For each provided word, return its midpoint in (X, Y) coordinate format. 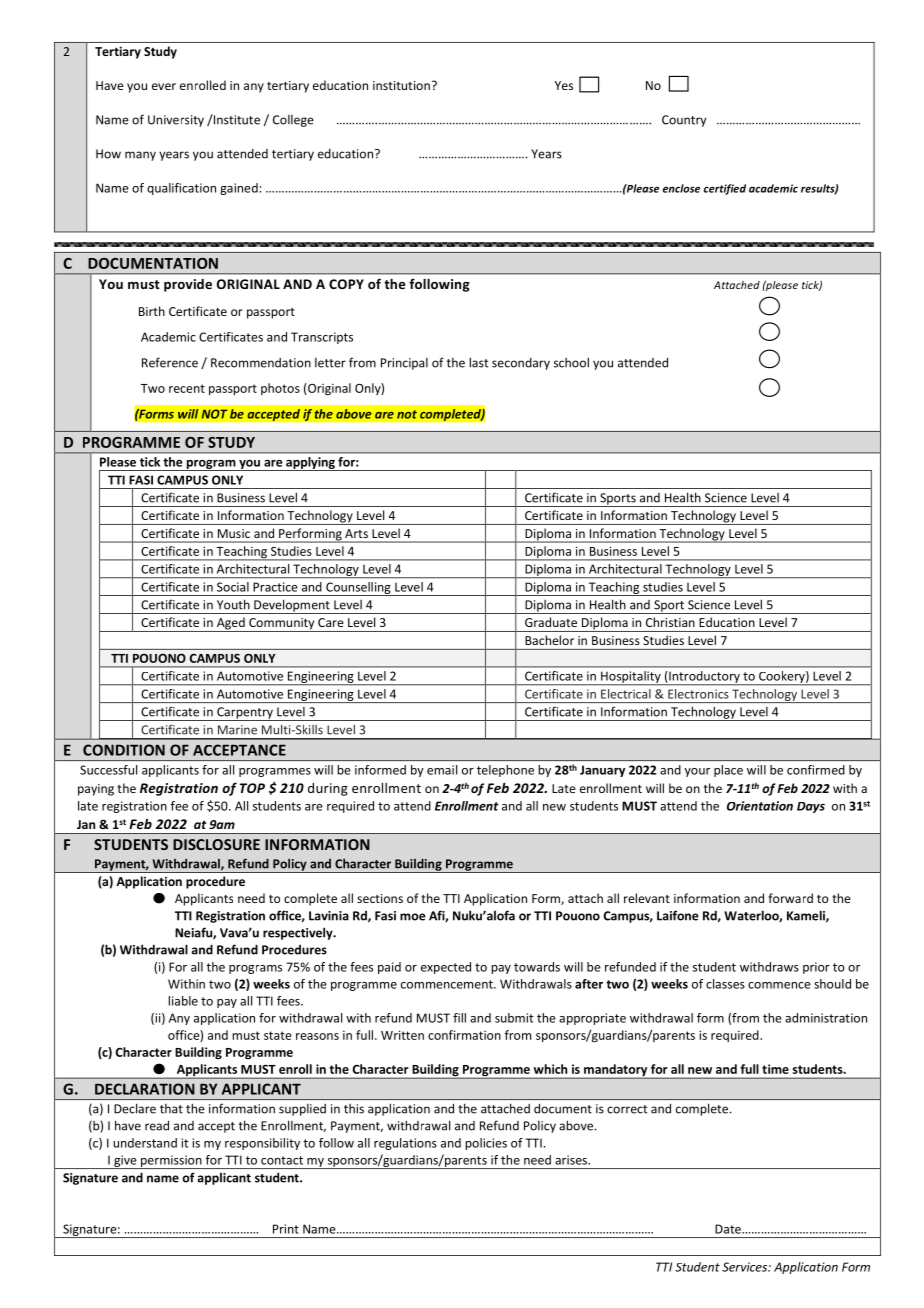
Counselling (358, 589)
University (176, 121)
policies (486, 1144)
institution (401, 85)
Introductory (704, 678)
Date (729, 1229)
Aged (230, 624)
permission (171, 1162)
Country (684, 121)
